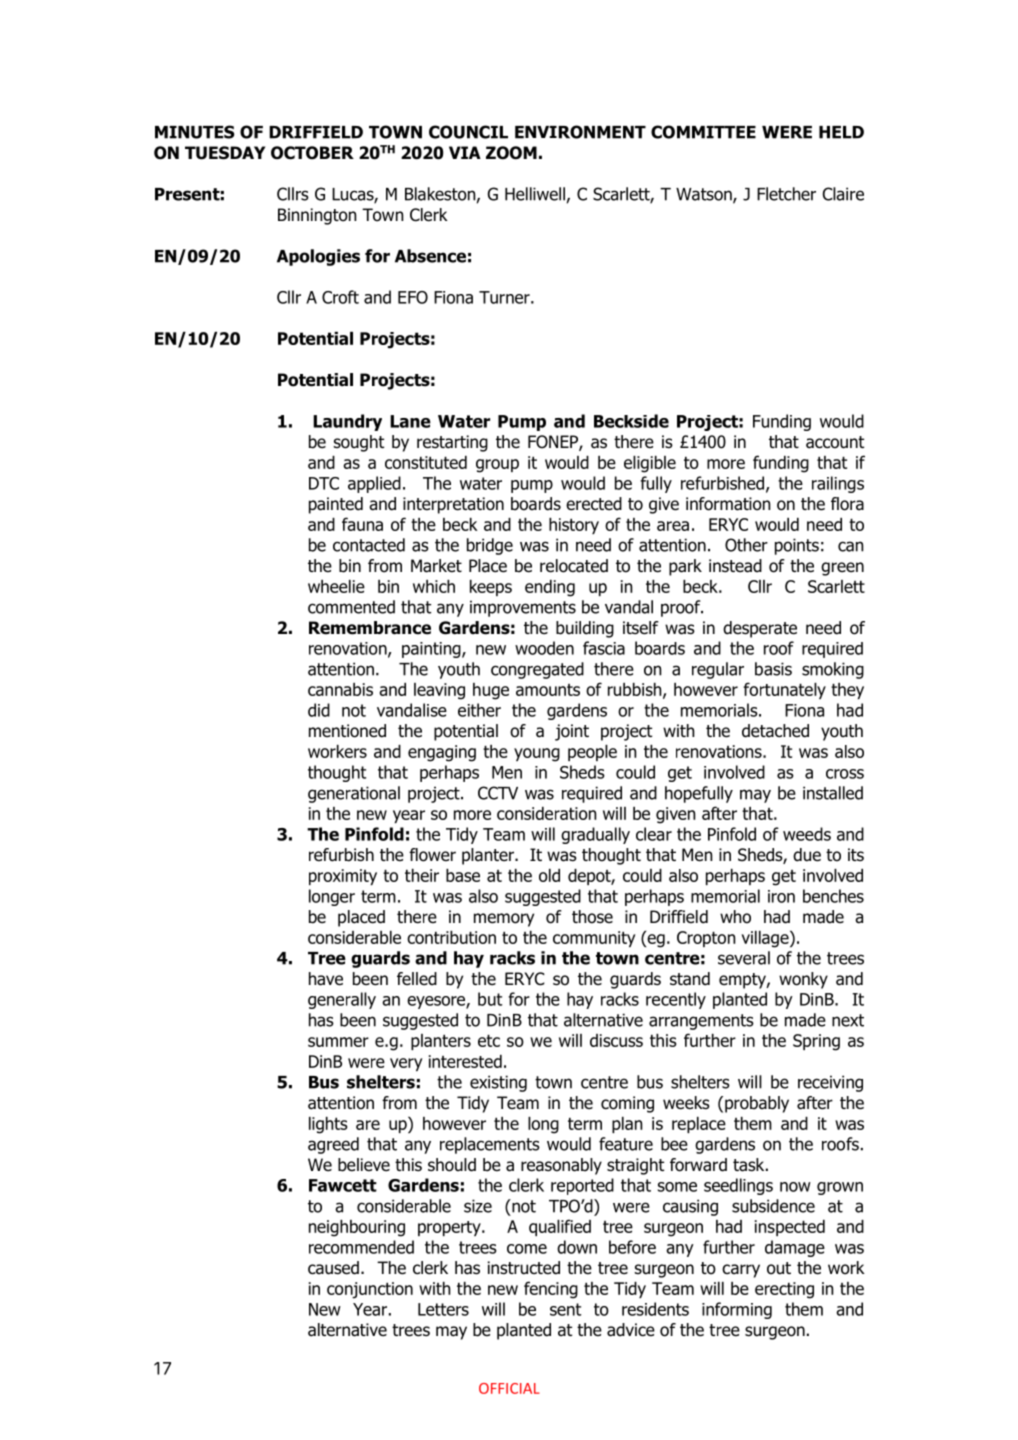  What do you see at coordinates (312, 153) in the screenshot?
I see `OCTOBER` at bounding box center [312, 153].
